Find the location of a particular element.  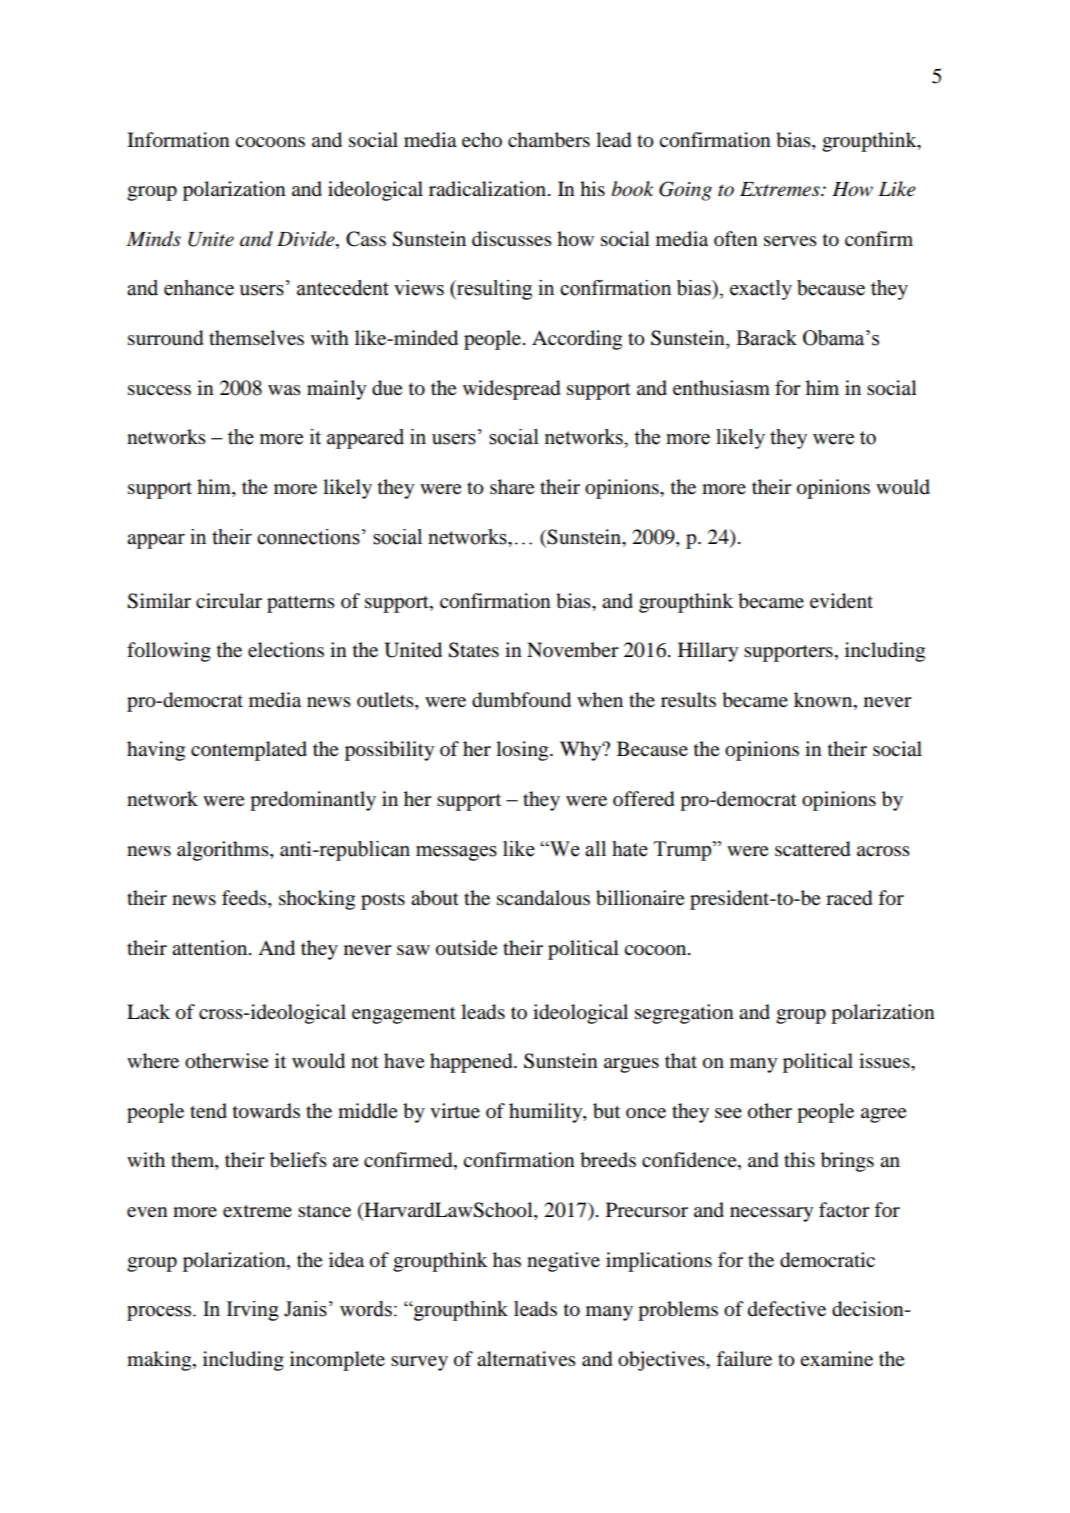

serves is located at coordinates (790, 241).
